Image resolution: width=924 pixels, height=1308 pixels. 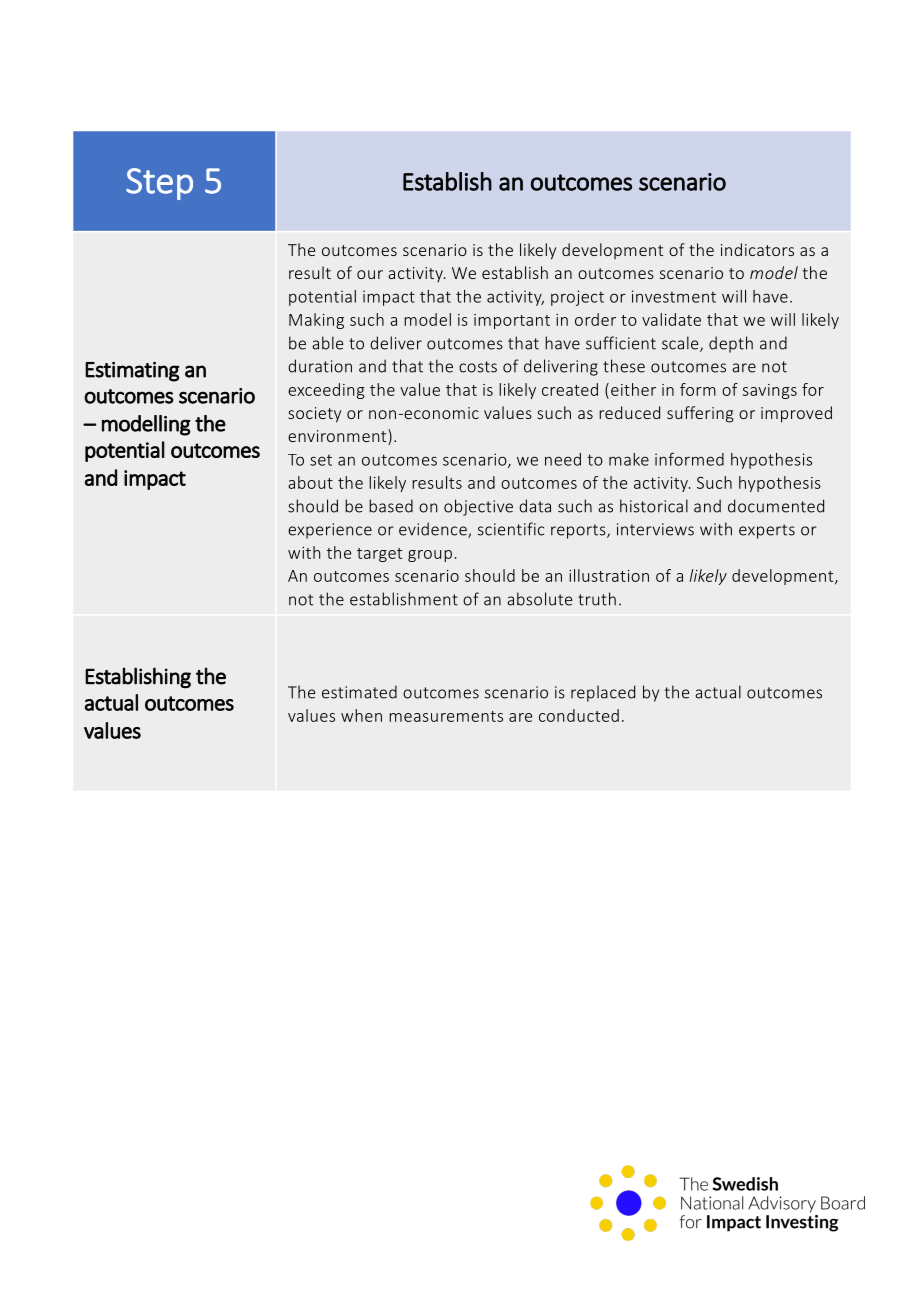 What do you see at coordinates (330, 531) in the screenshot?
I see `experience` at bounding box center [330, 531].
